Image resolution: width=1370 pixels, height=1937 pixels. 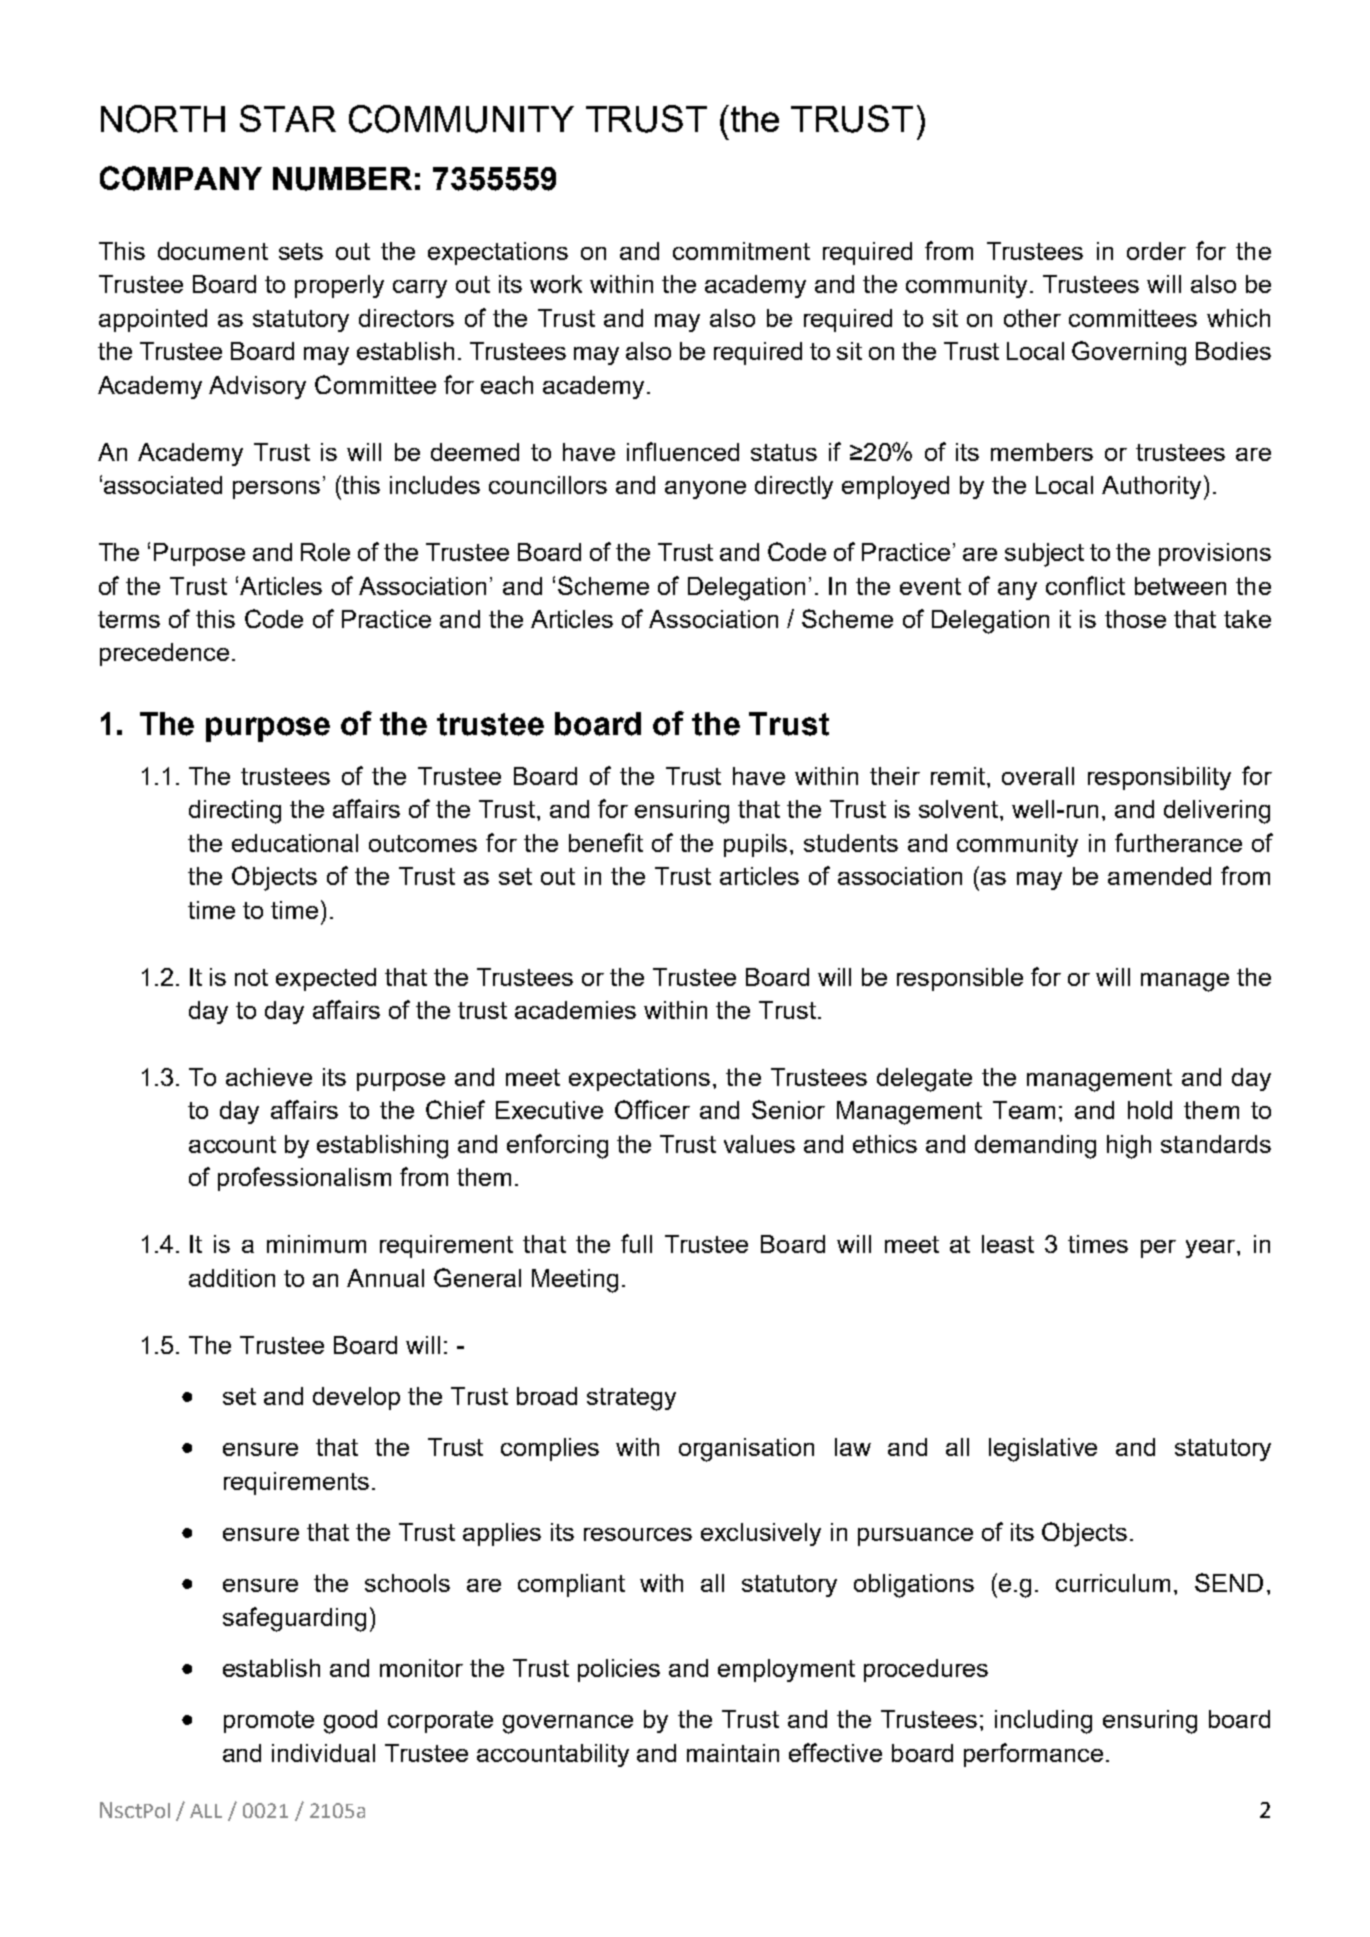 I want to click on promote, so click(x=269, y=1722).
